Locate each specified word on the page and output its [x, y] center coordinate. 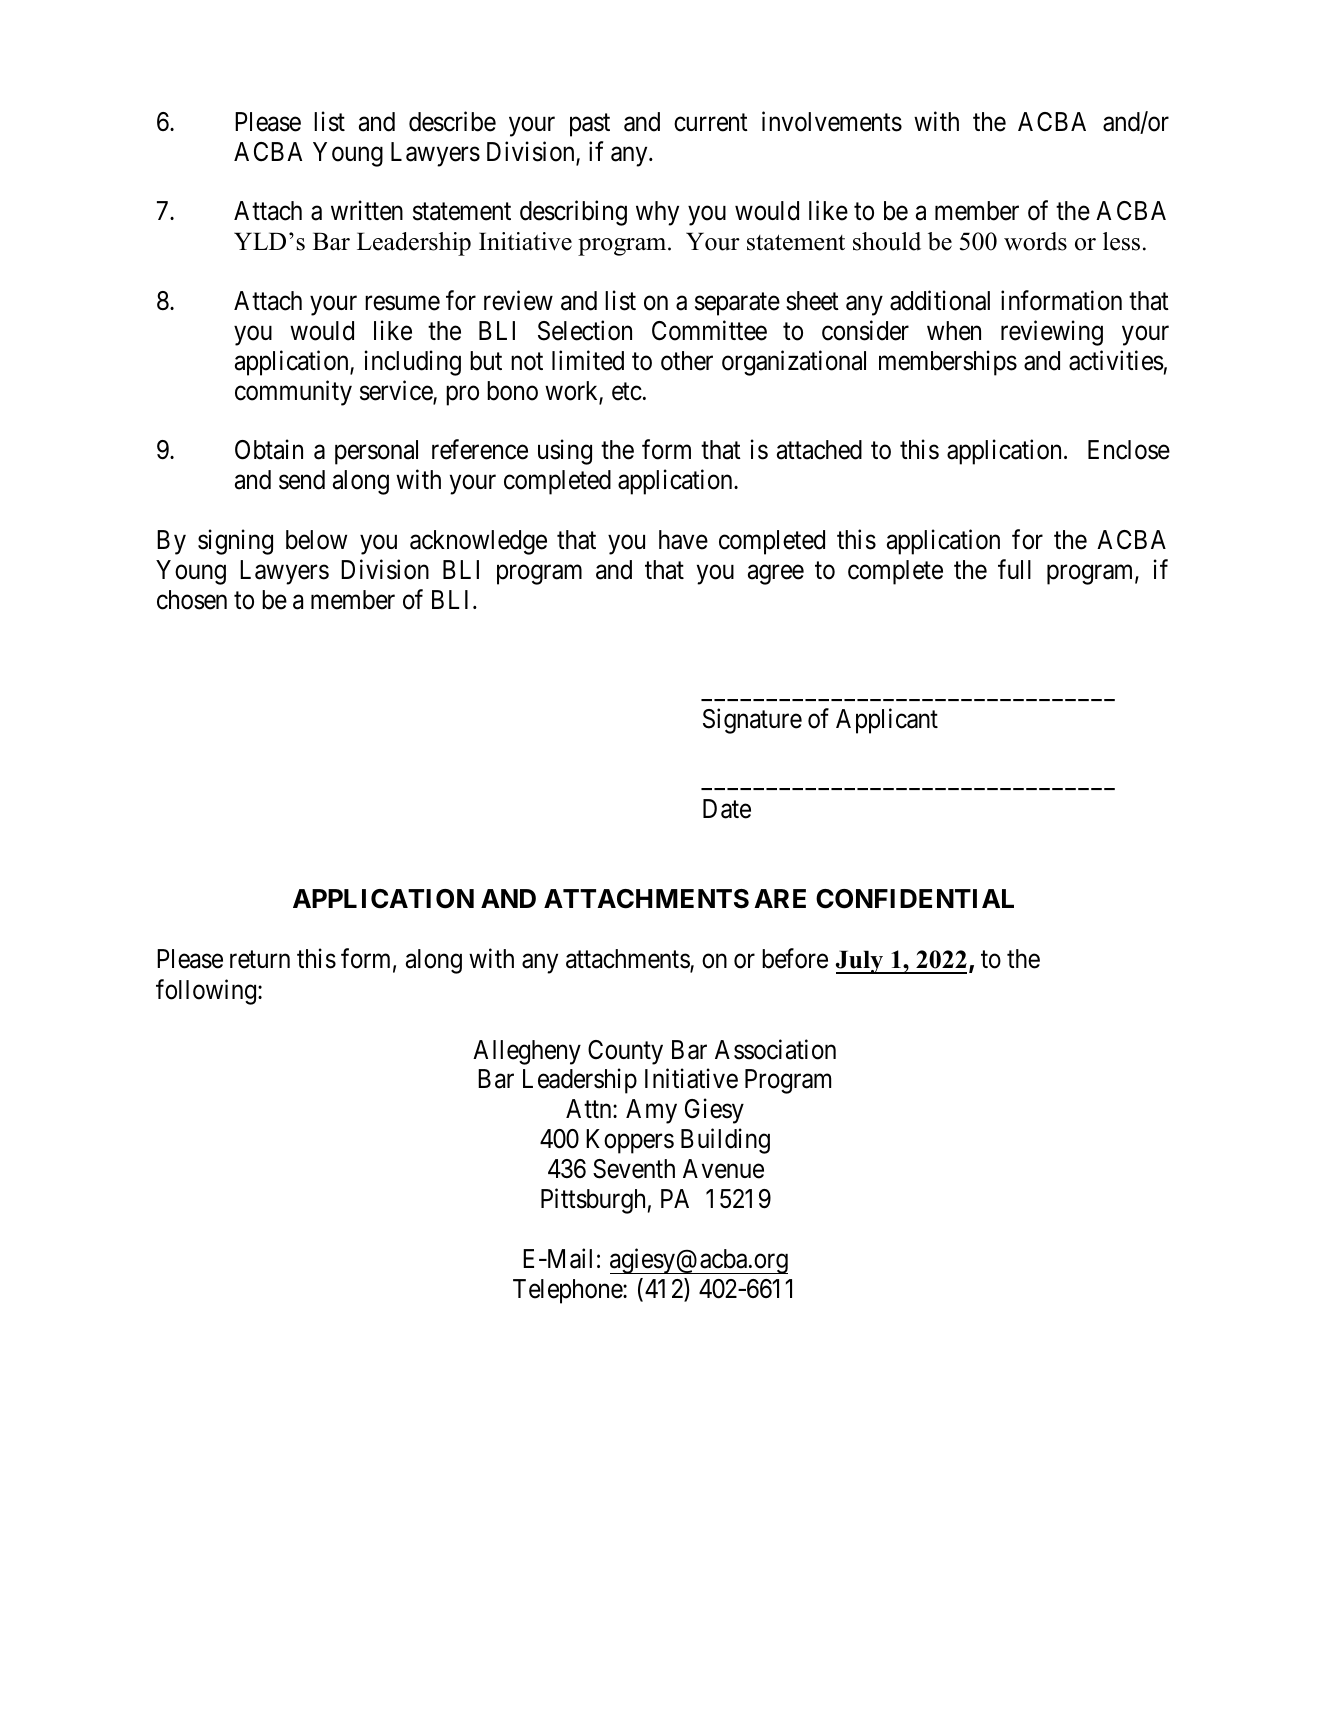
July [861, 962]
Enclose [1129, 450]
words [1035, 241]
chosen [192, 600]
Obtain [269, 450]
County [625, 1052]
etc [627, 392]
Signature [752, 721]
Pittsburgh [593, 1201]
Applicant [887, 721]
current [711, 123]
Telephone [568, 1291]
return [260, 960]
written [367, 211]
